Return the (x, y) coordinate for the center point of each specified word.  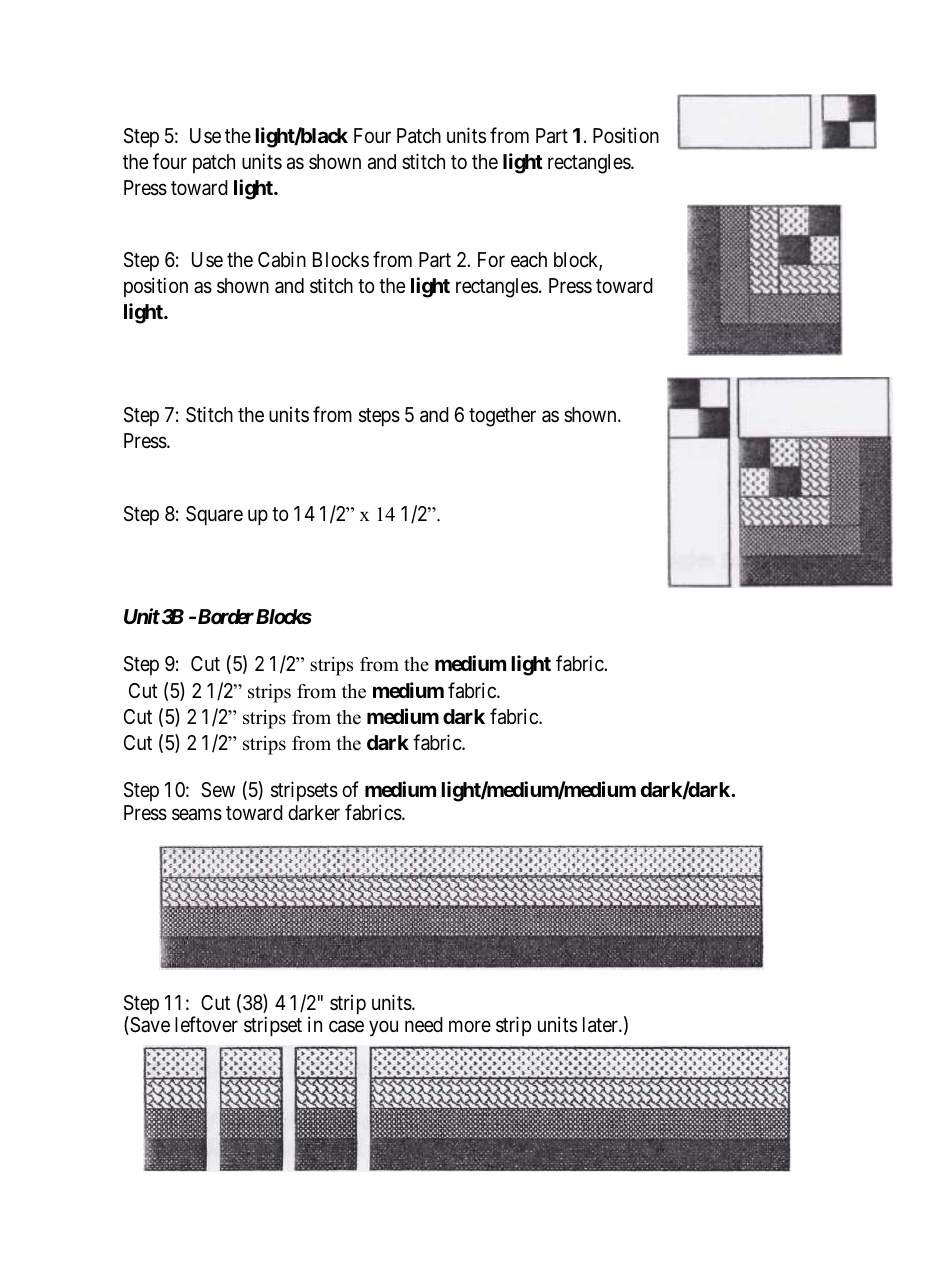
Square (214, 515)
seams (197, 814)
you (383, 1029)
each (529, 260)
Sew (218, 790)
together (502, 417)
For (491, 259)
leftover (206, 1024)
